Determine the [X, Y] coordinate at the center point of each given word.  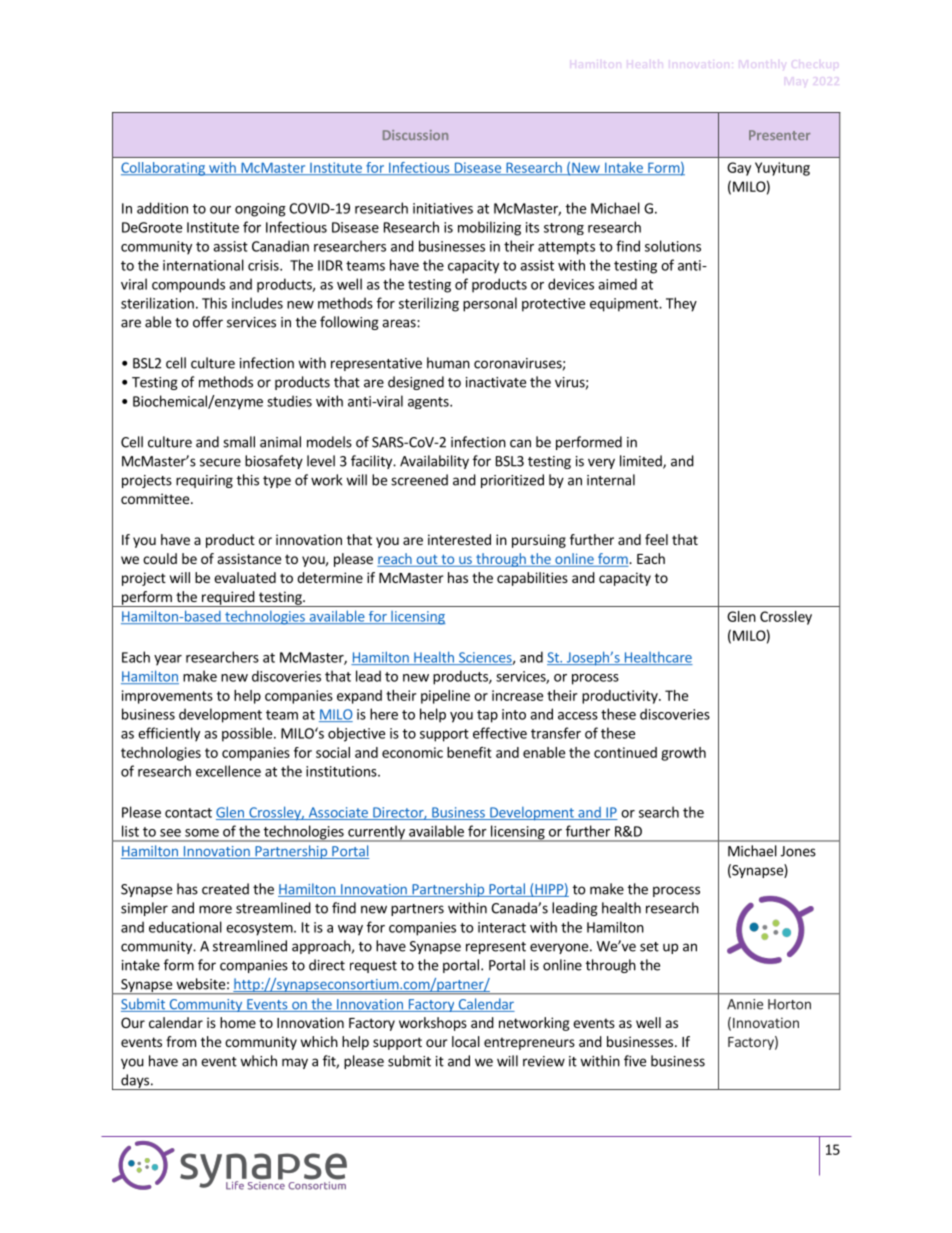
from [181, 1041]
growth [683, 754]
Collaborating [164, 169]
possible [247, 734]
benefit [469, 752]
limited [642, 462]
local [466, 1041]
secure [220, 462]
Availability [434, 462]
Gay [739, 169]
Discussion [415, 135]
